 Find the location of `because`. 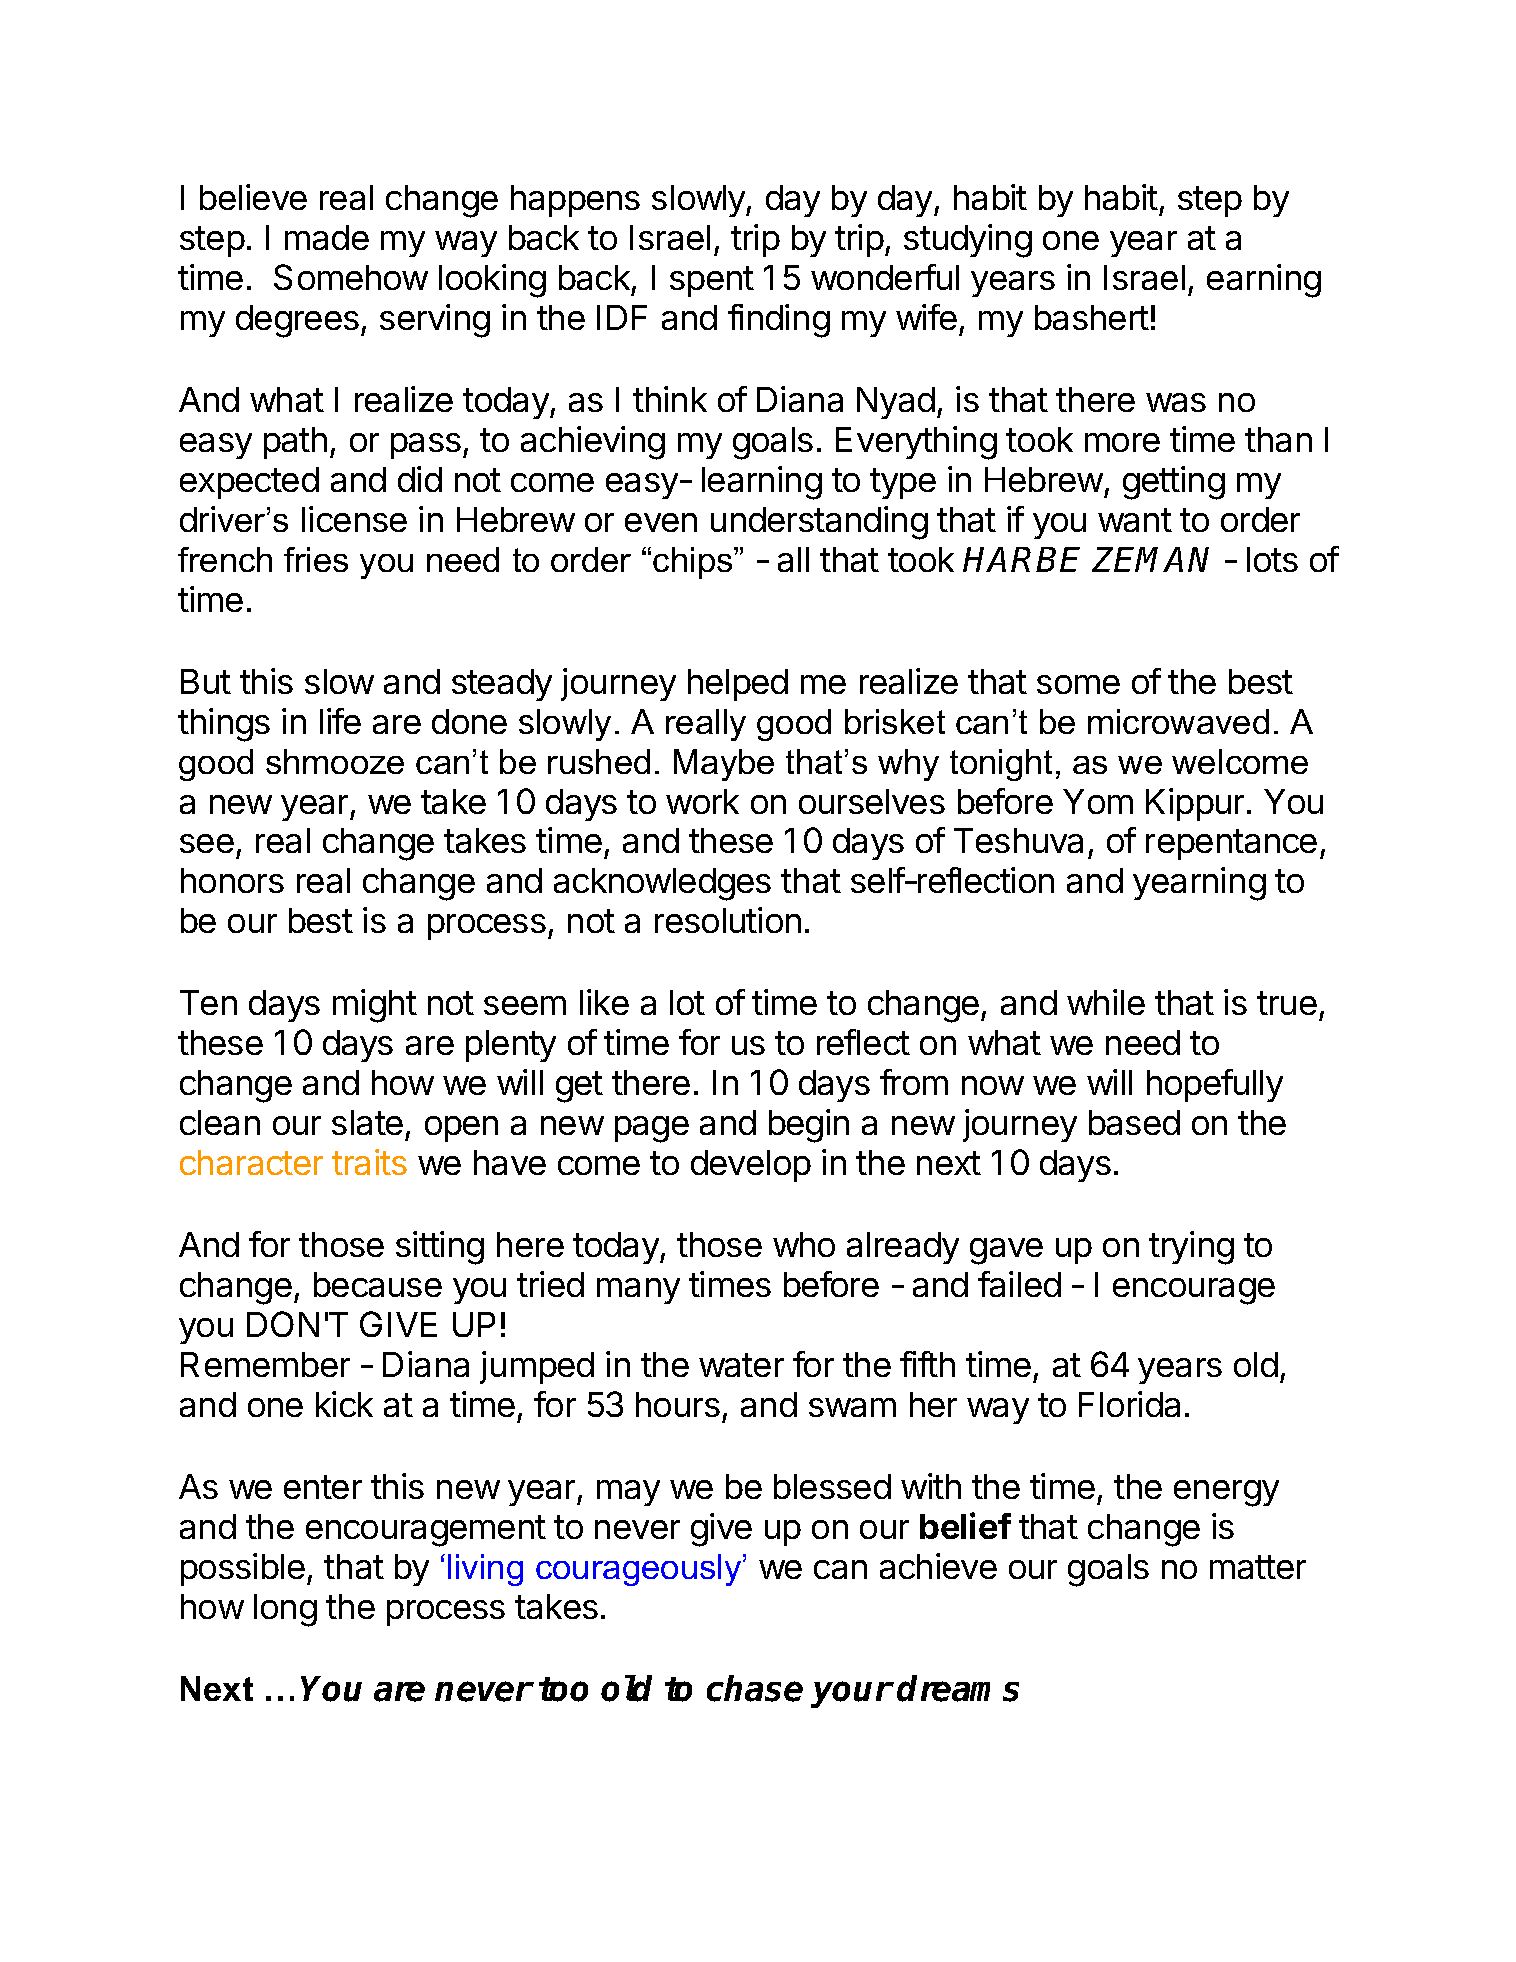

because is located at coordinates (378, 1284).
